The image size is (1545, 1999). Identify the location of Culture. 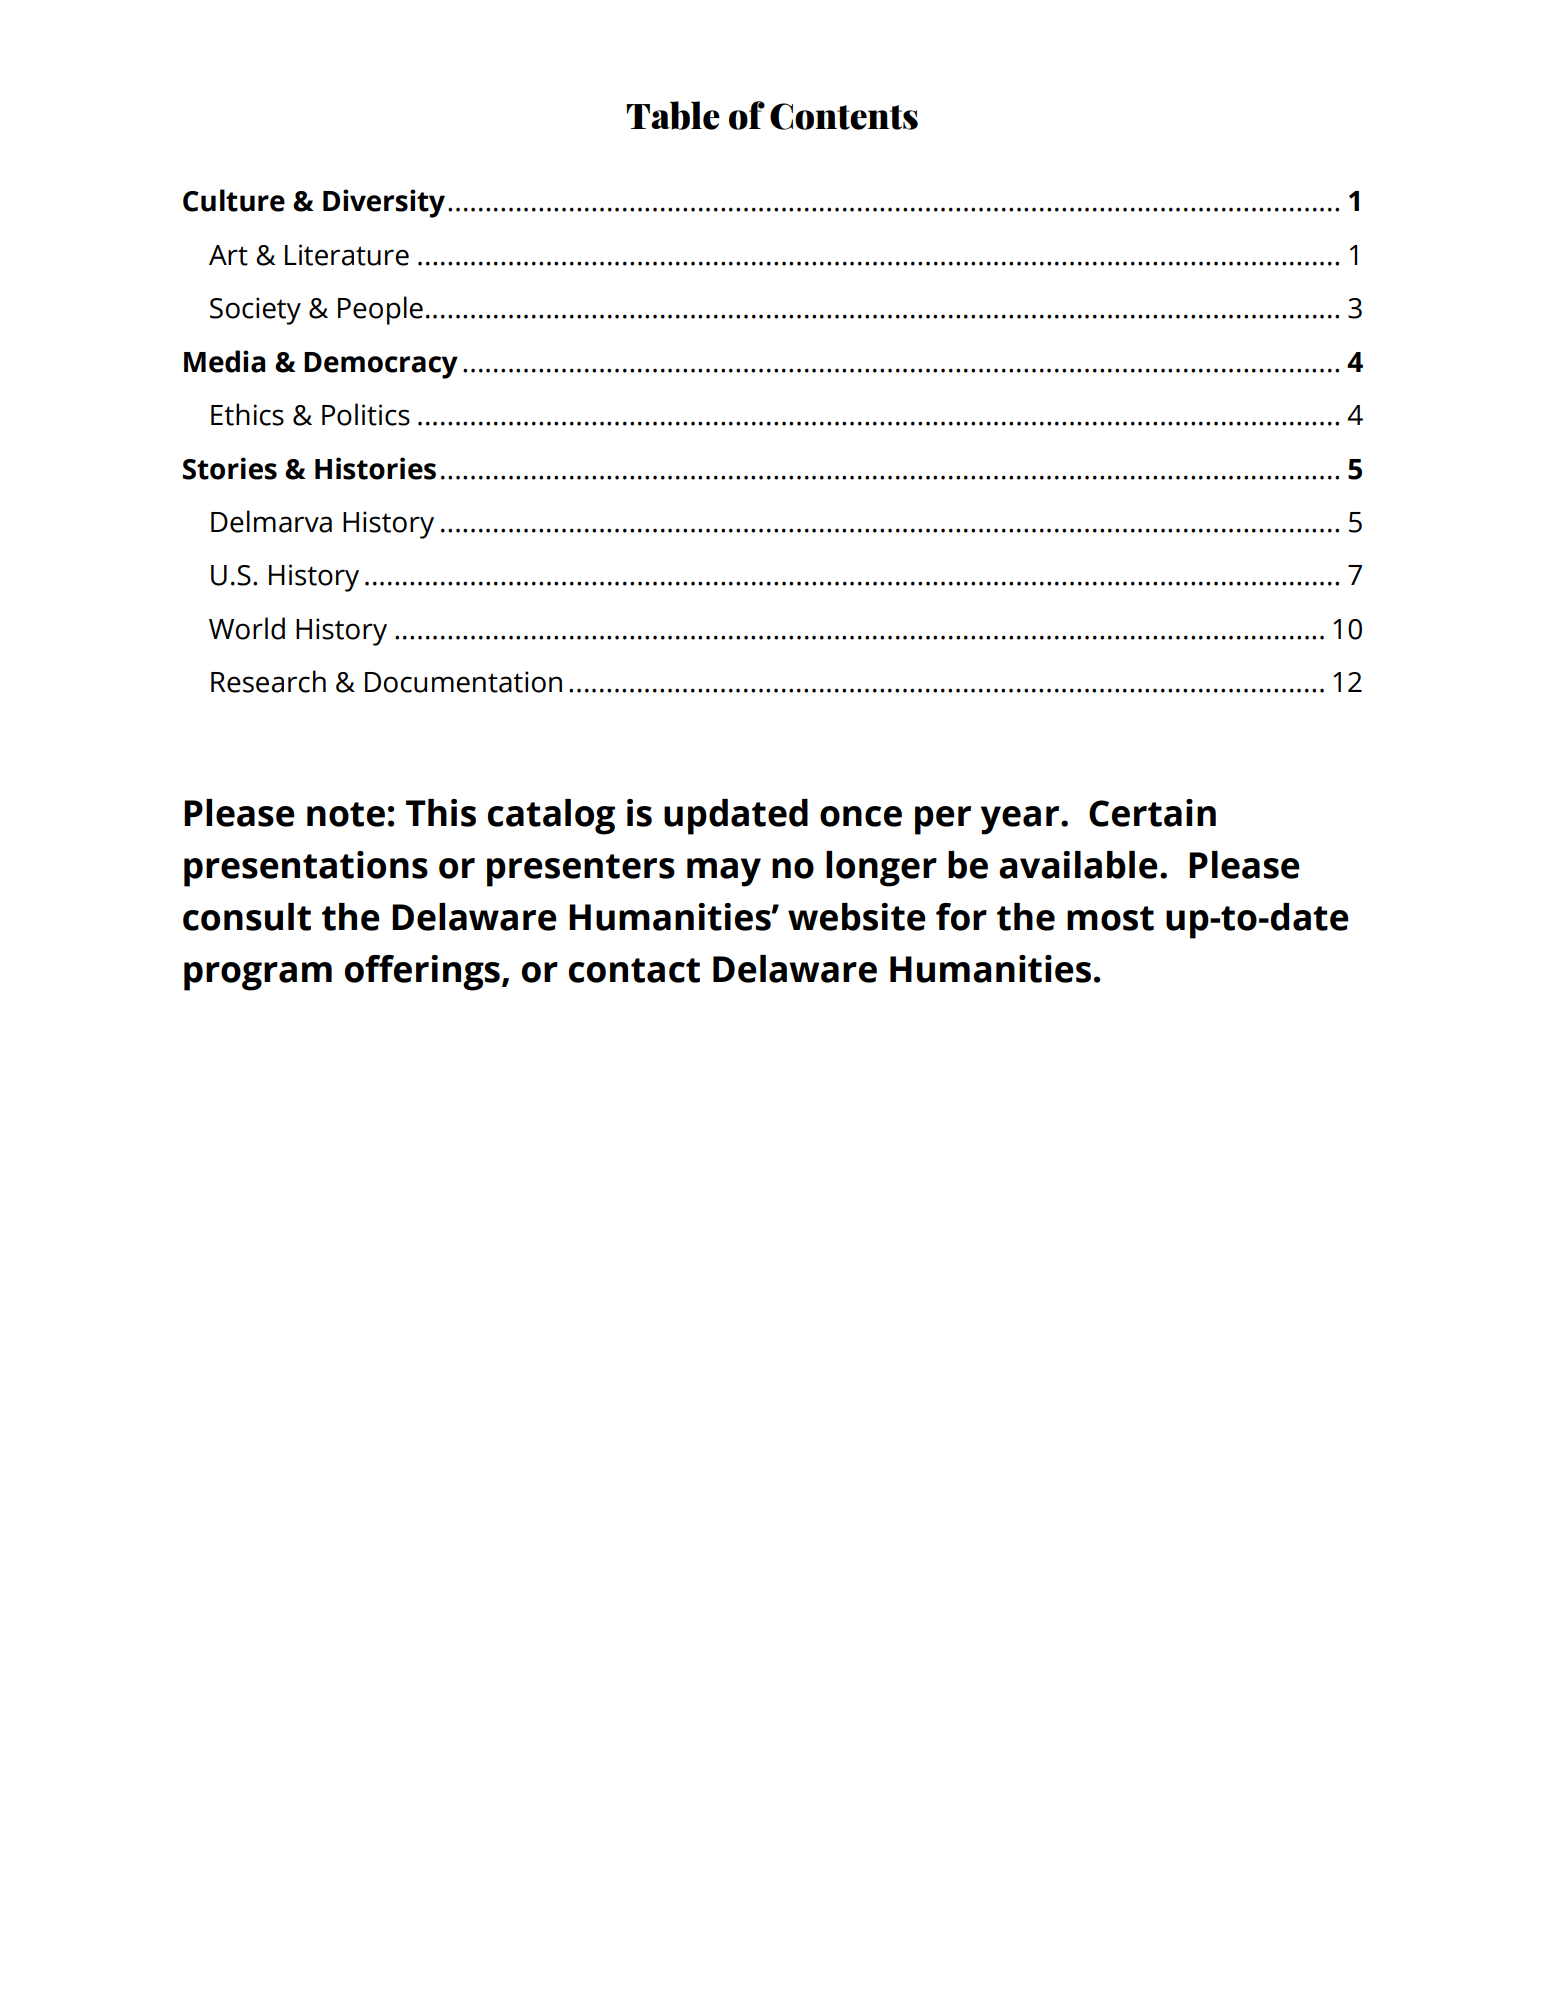
(234, 200).
